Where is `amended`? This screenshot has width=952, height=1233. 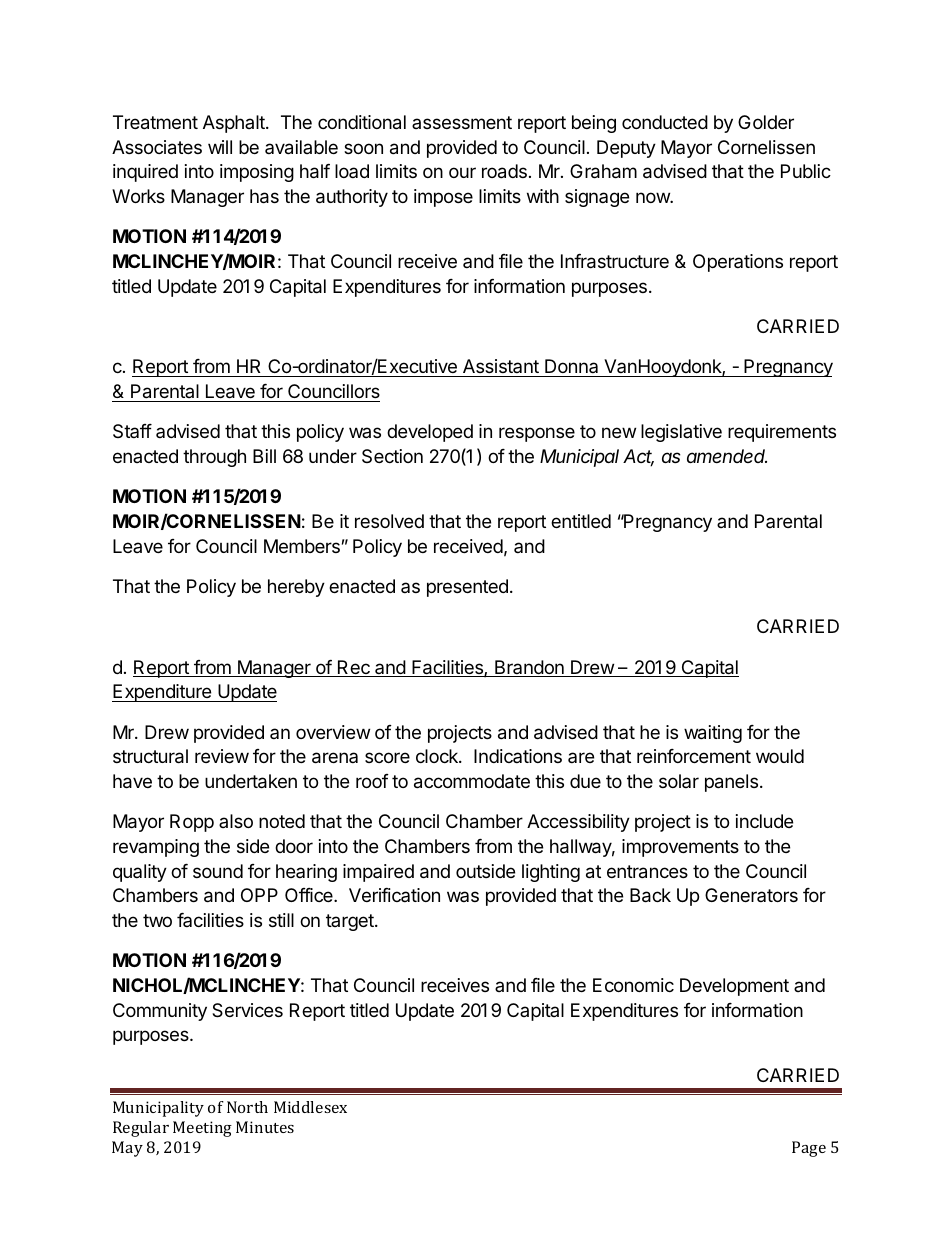 amended is located at coordinates (727, 456).
